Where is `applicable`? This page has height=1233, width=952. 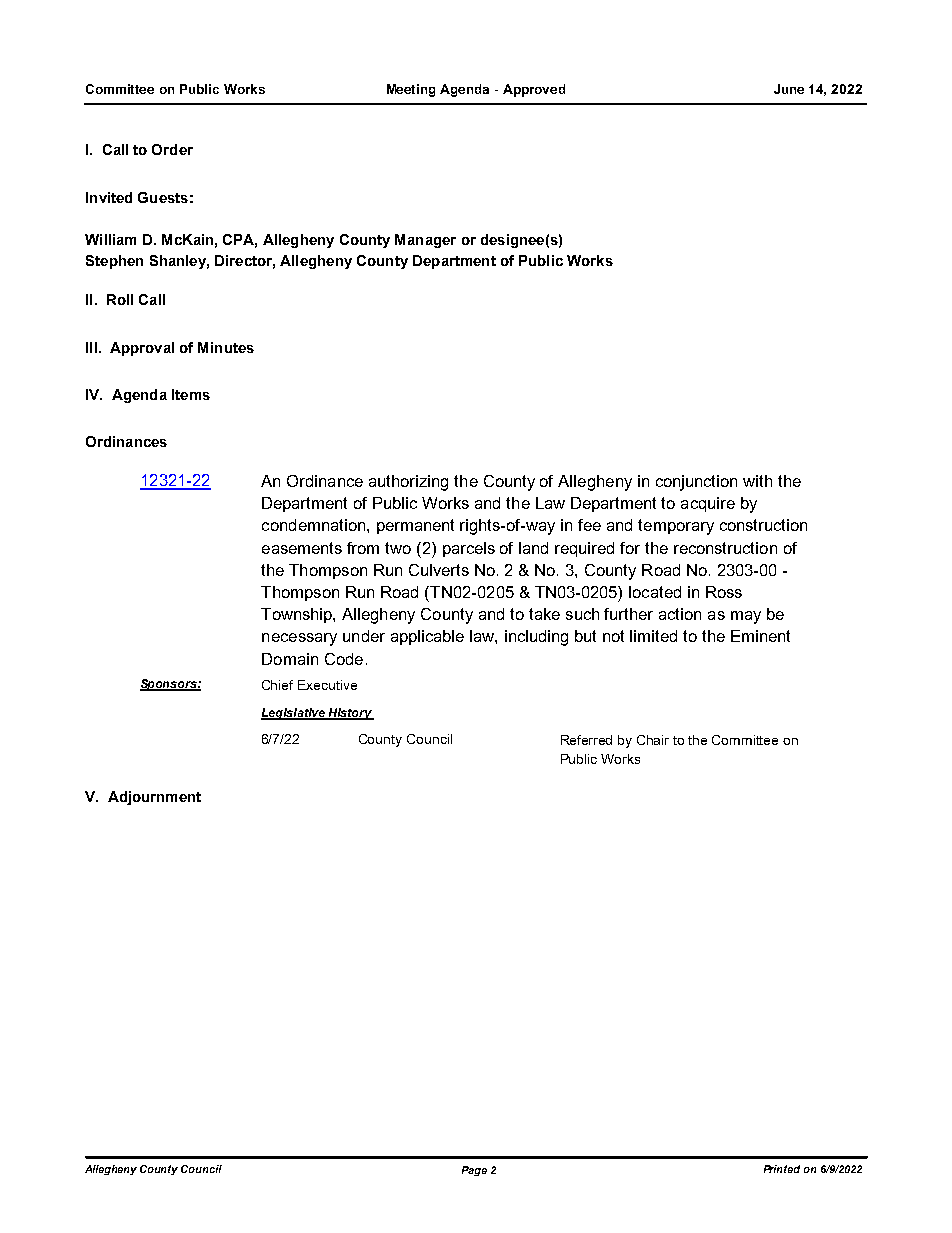 applicable is located at coordinates (427, 637).
